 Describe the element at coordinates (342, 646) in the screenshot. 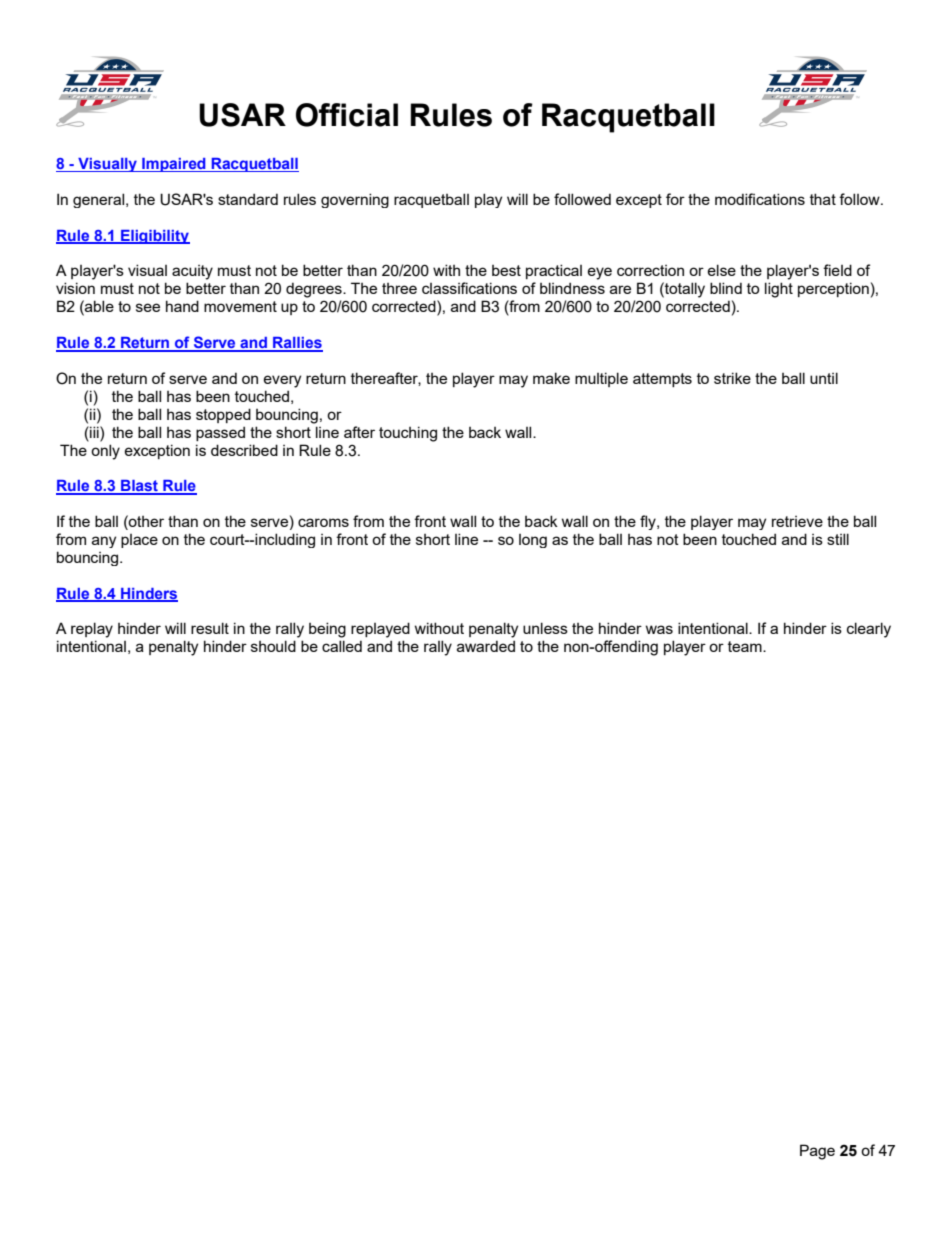

I see `called` at that location.
